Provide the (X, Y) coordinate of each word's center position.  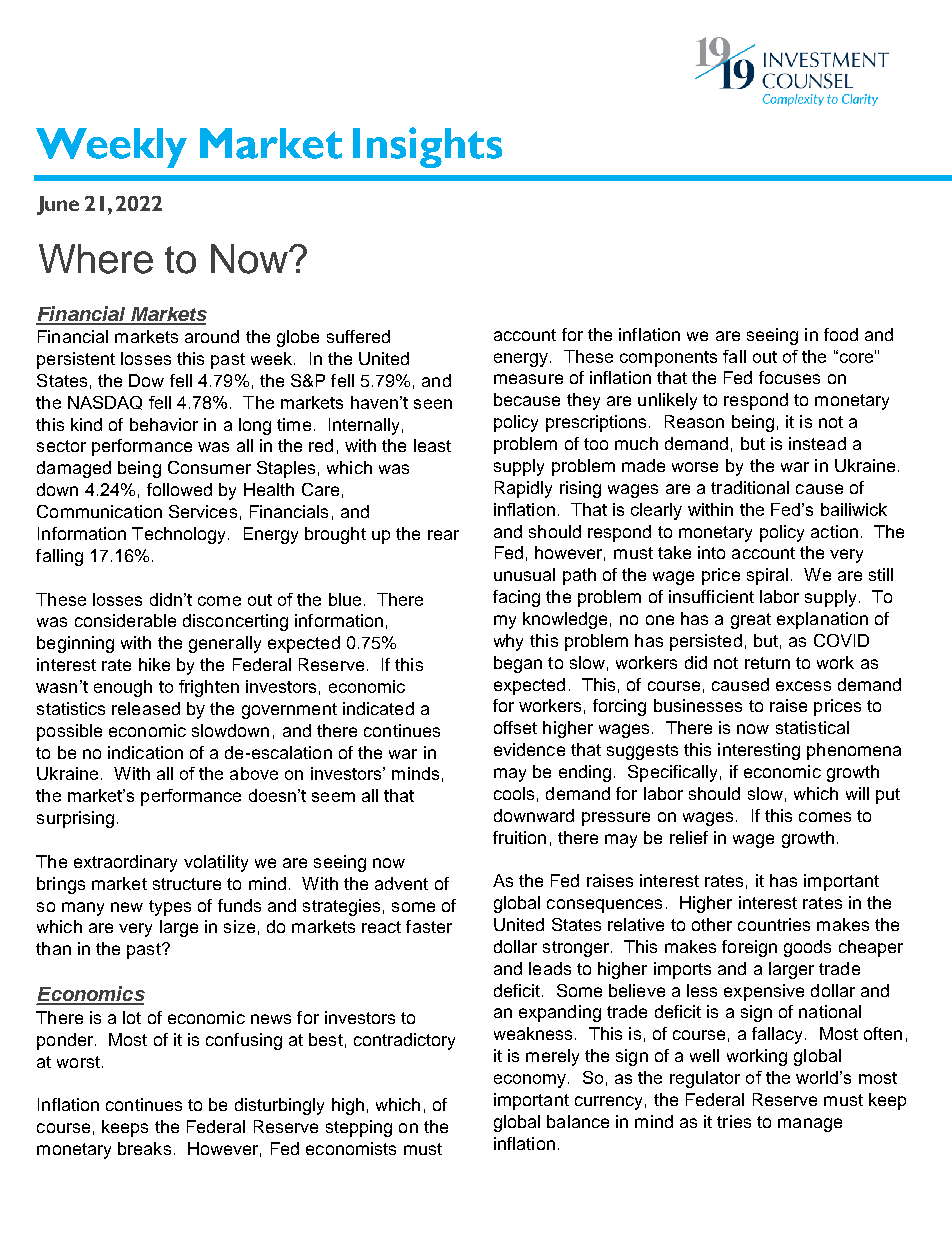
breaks (144, 1148)
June (58, 205)
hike (154, 664)
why (508, 642)
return (767, 663)
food (841, 334)
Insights (427, 147)
